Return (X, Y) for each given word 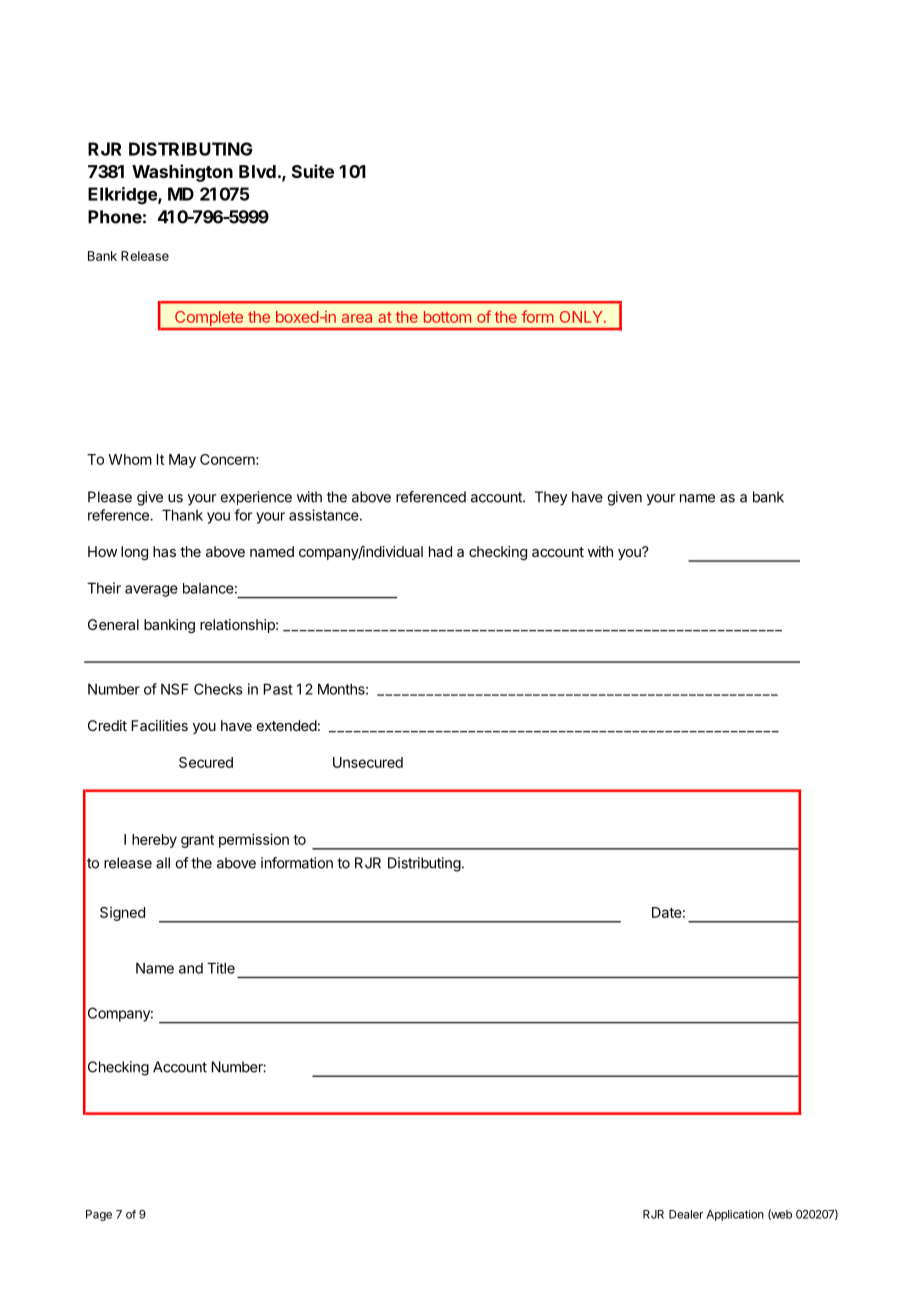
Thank (182, 515)
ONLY (582, 317)
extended (287, 725)
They (551, 498)
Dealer (686, 1214)
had (440, 551)
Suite (313, 171)
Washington (182, 173)
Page (99, 1215)
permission (254, 840)
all (163, 863)
